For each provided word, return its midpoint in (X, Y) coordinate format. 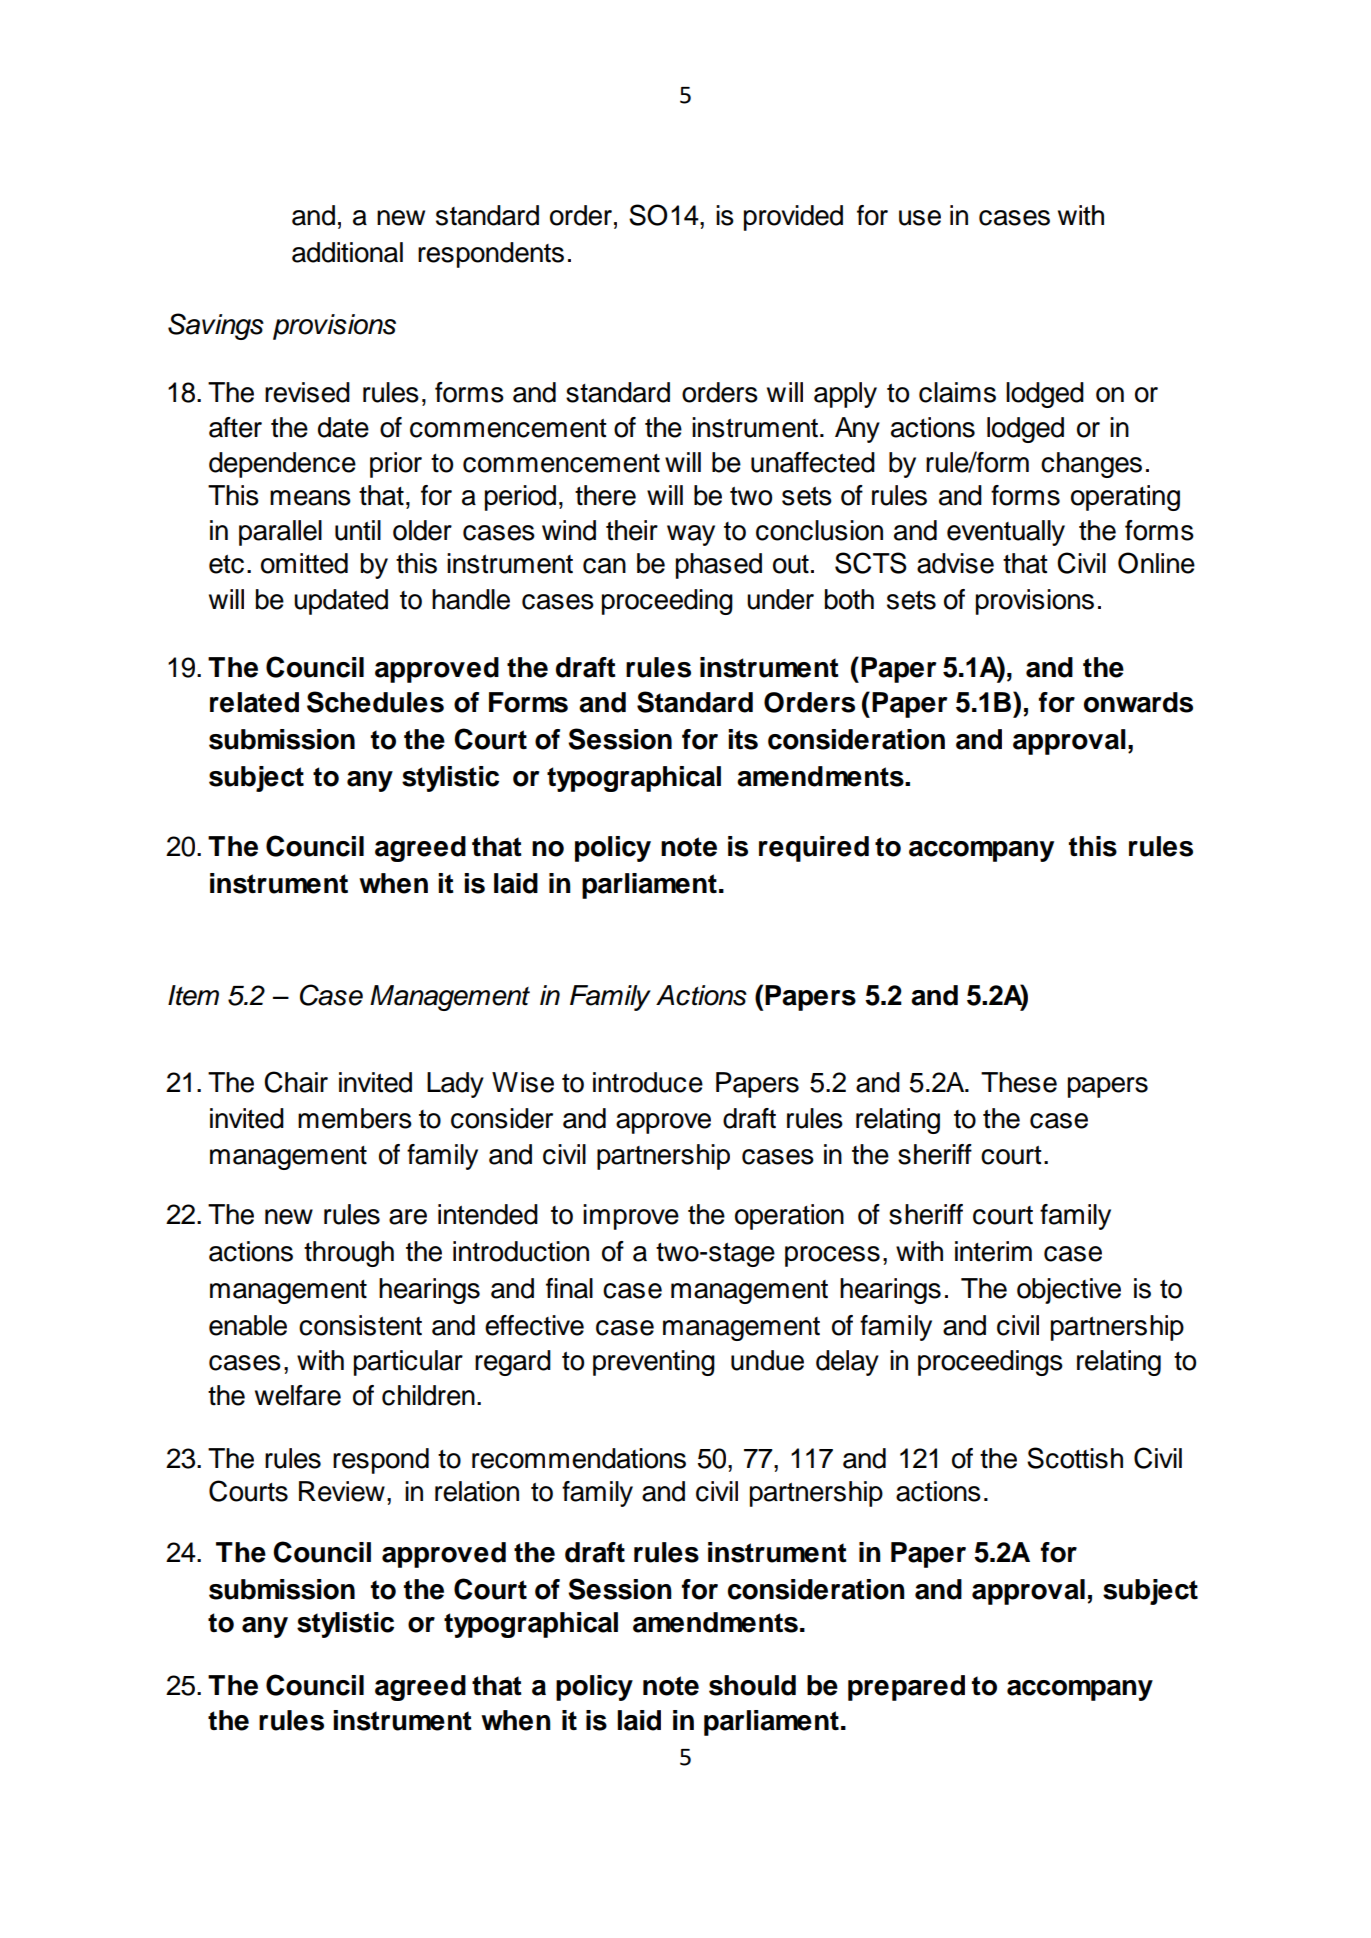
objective (1069, 1291)
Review (342, 1491)
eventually (1006, 533)
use (920, 218)
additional (347, 252)
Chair (296, 1082)
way (691, 535)
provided (793, 218)
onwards (1138, 702)
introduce (648, 1082)
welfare (298, 1395)
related (254, 702)
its (743, 739)
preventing (654, 1363)
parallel (280, 533)
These (1019, 1082)
